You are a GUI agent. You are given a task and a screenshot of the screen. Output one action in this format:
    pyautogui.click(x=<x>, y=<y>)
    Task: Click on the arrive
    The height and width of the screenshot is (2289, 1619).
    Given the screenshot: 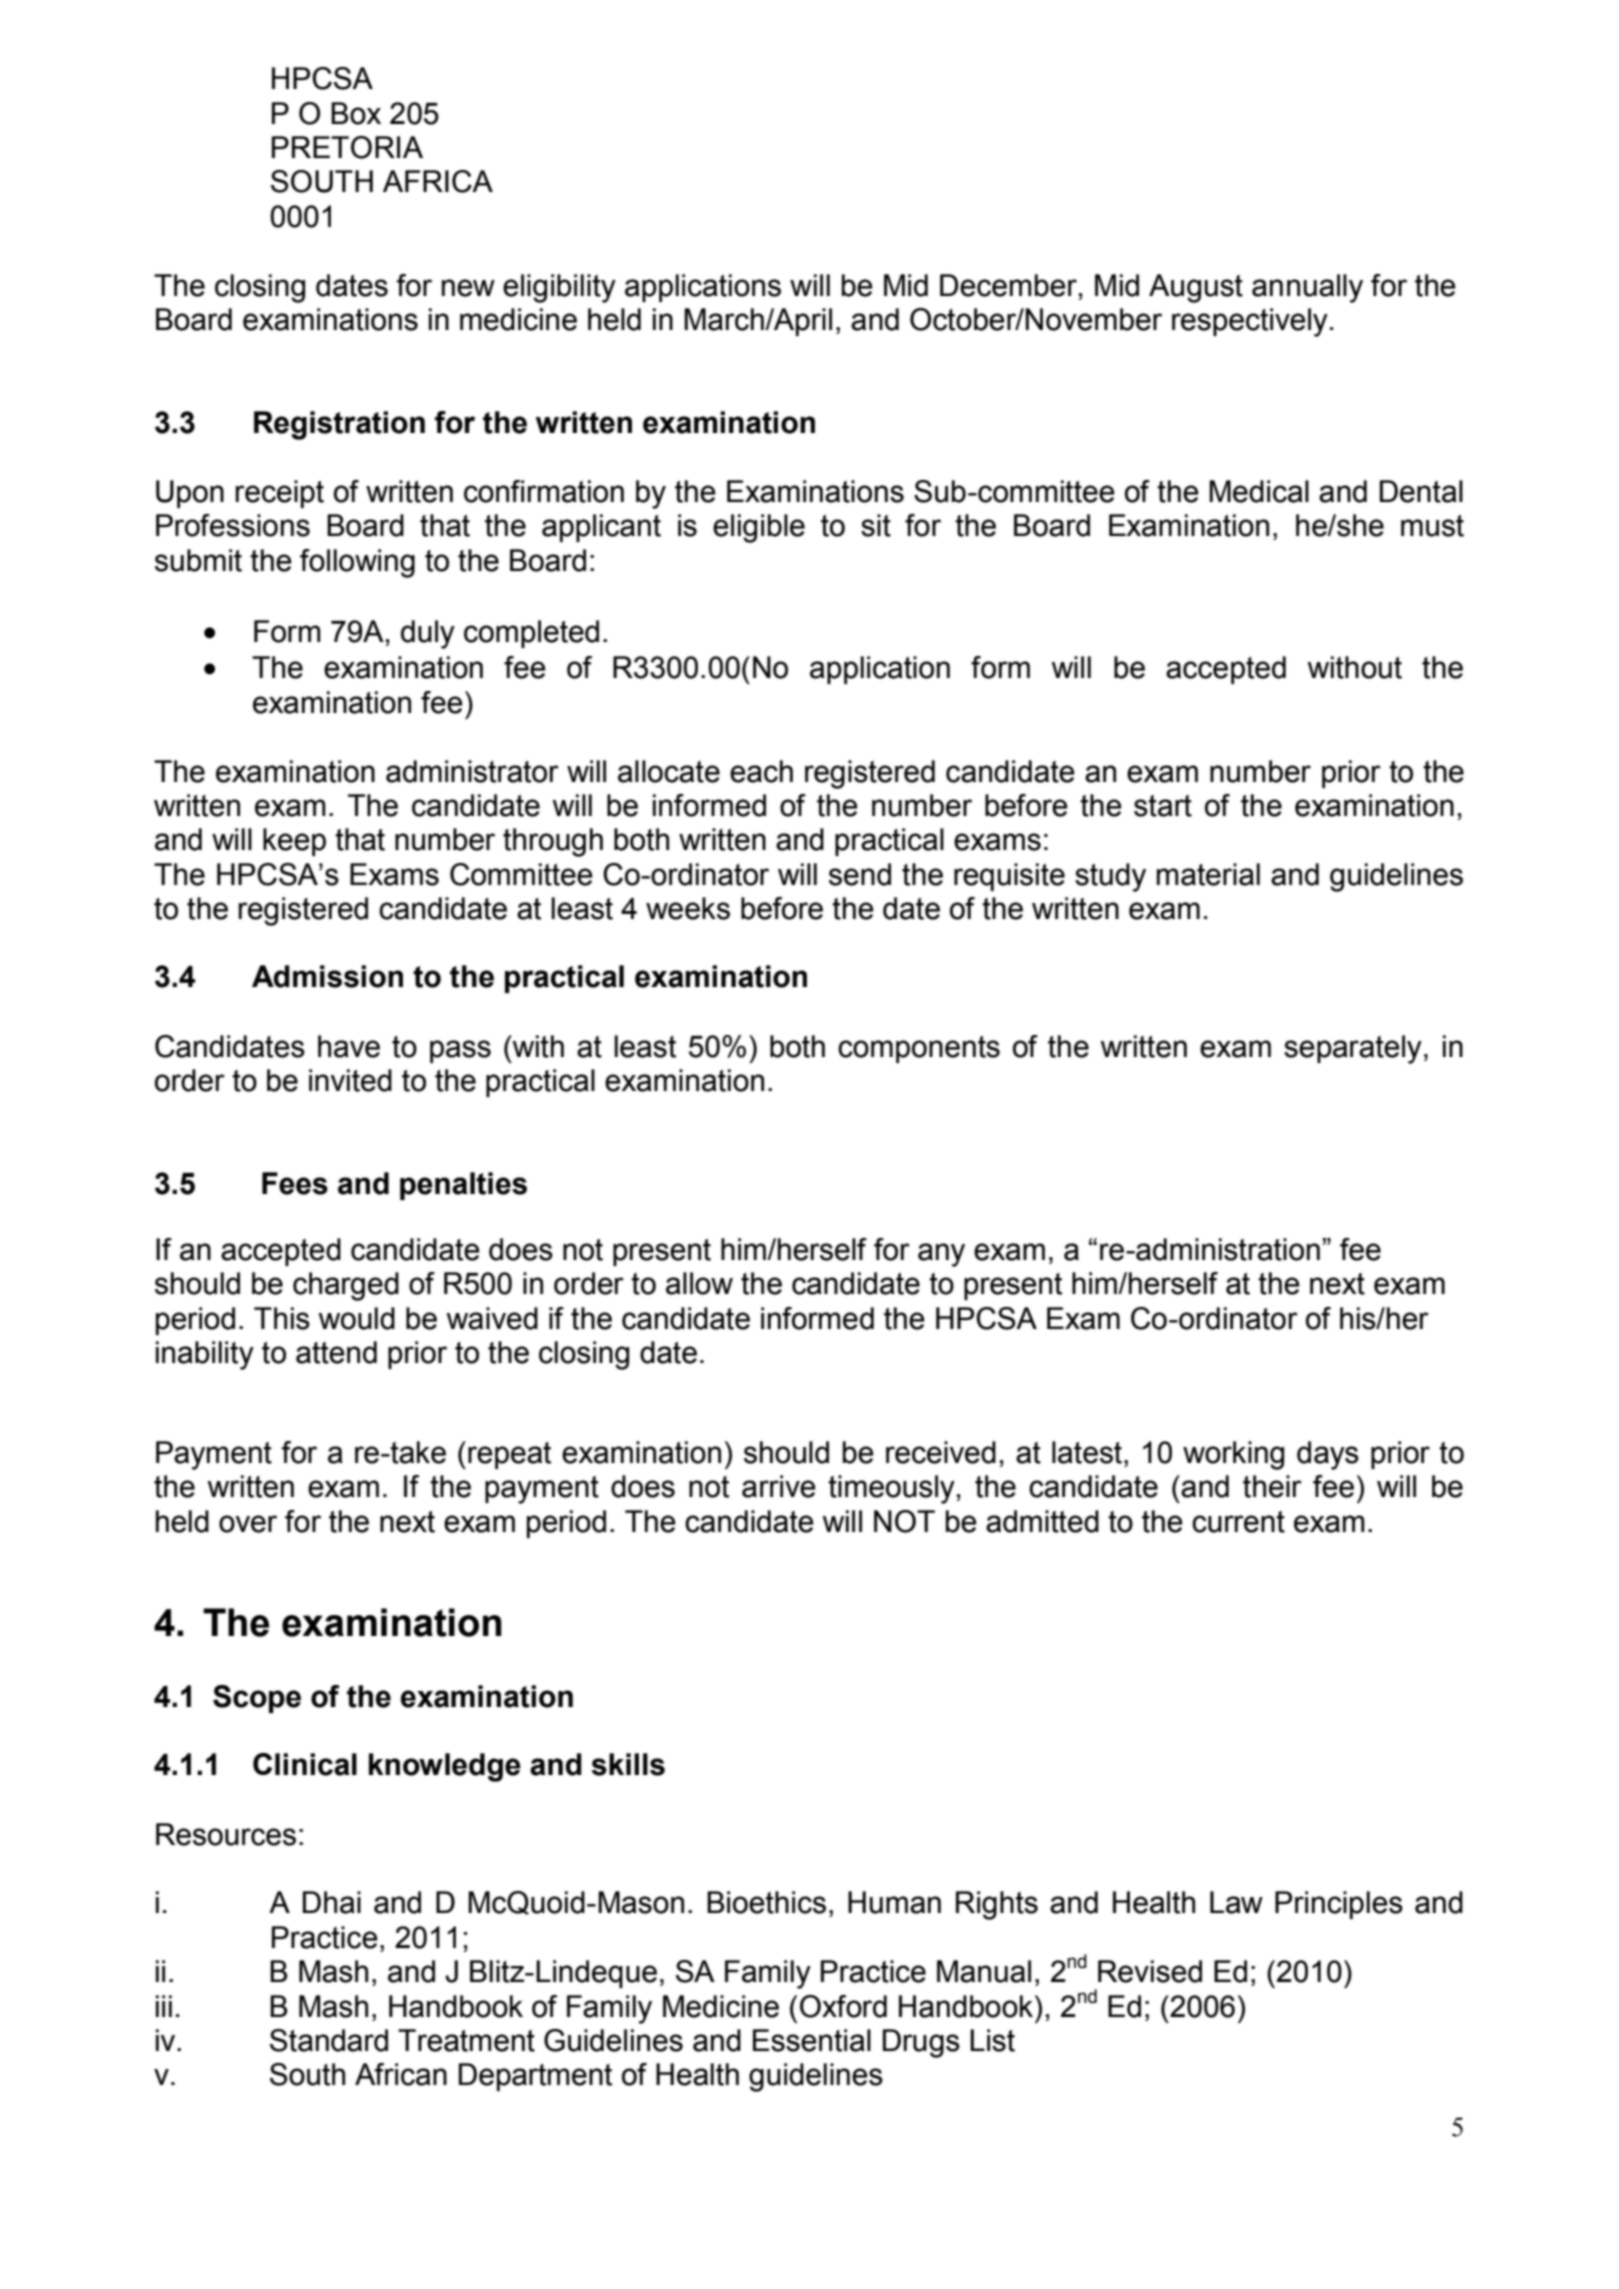 What is the action you would take?
    pyautogui.click(x=779, y=1486)
